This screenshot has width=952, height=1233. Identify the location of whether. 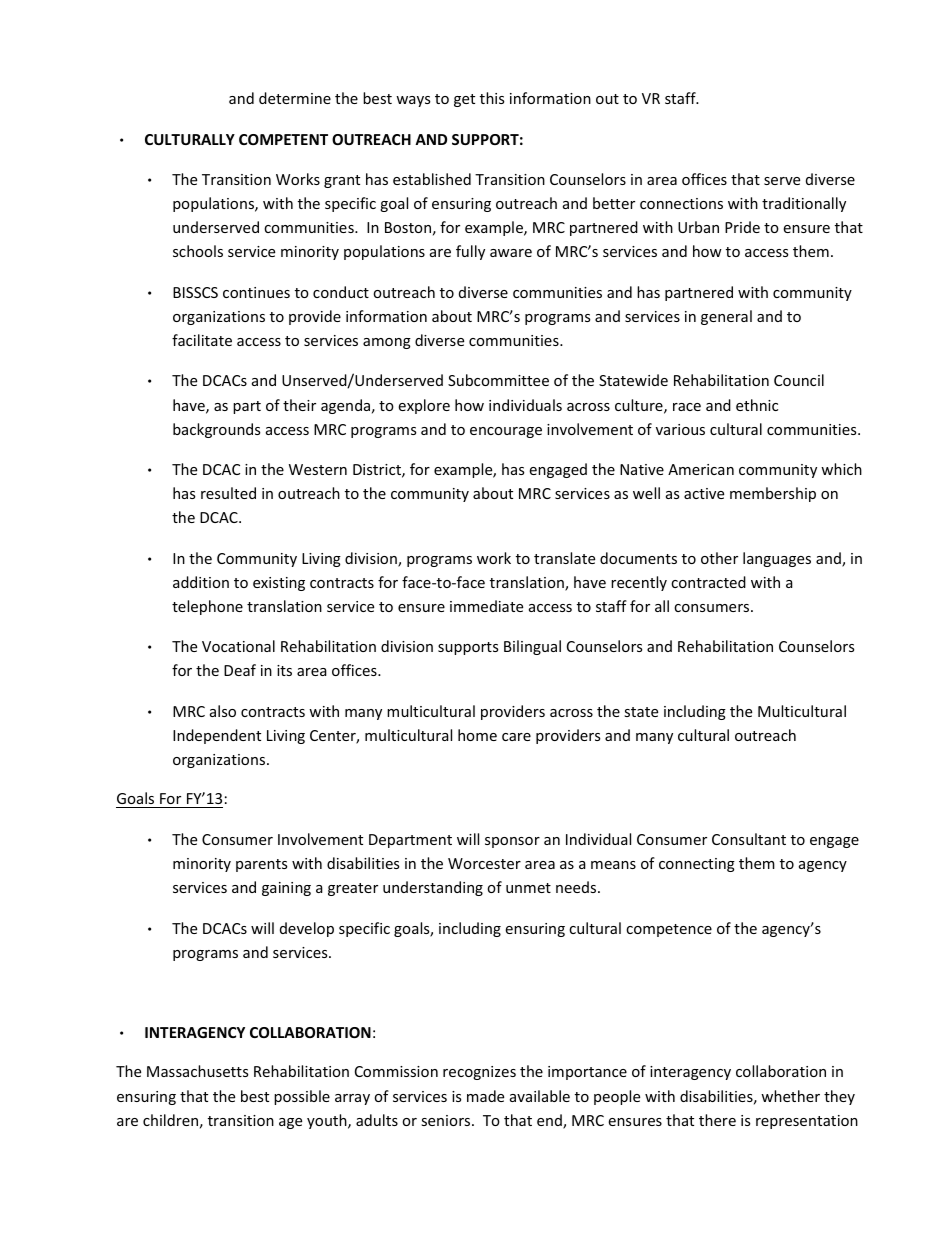
(790, 1096).
